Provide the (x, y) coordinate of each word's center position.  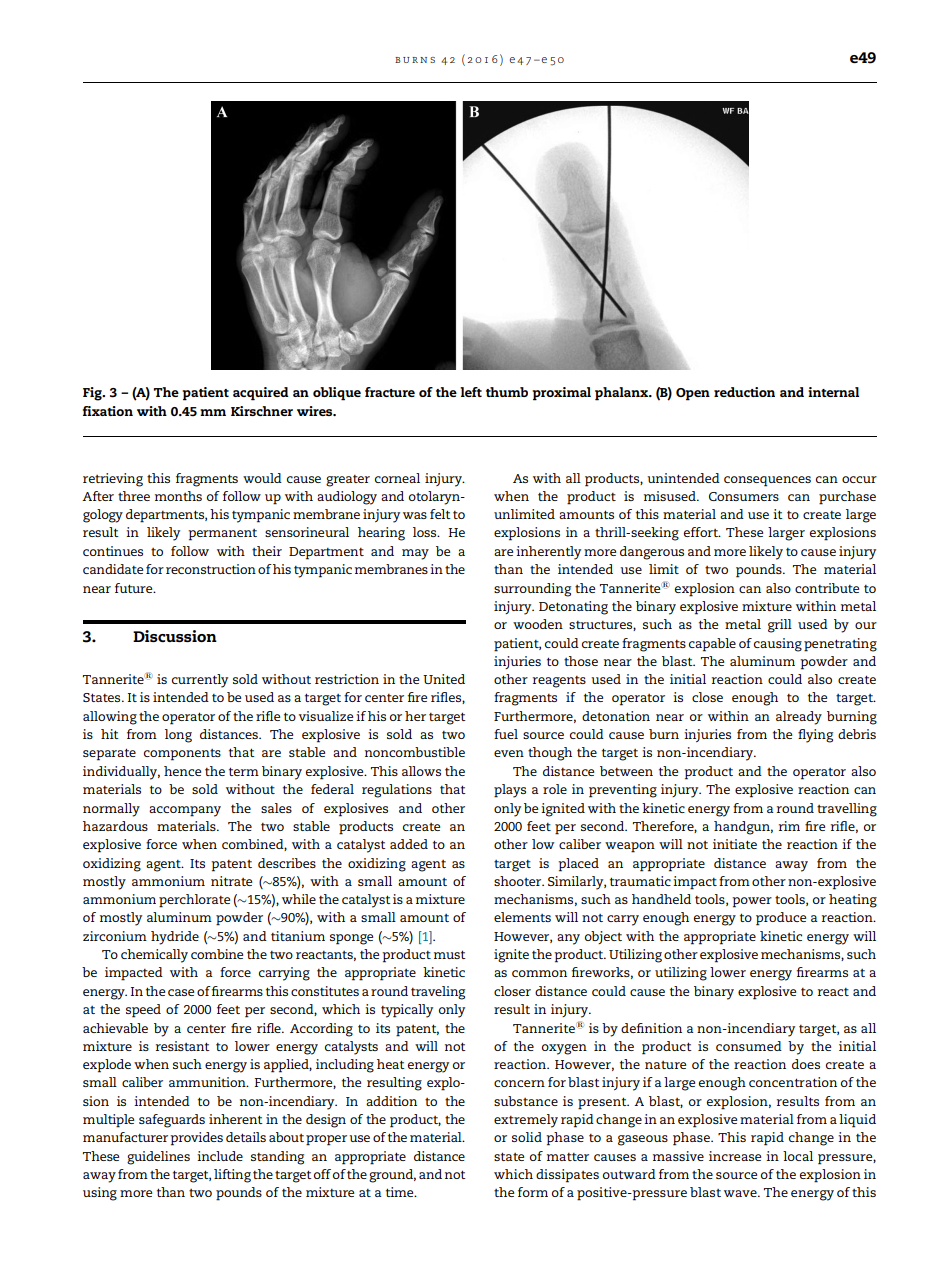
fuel (506, 734)
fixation (108, 411)
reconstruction (211, 569)
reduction (744, 392)
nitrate (231, 881)
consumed (749, 1046)
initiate (735, 844)
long (178, 736)
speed (143, 1011)
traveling (438, 993)
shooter (519, 881)
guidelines (158, 1158)
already (799, 718)
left (471, 392)
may (415, 554)
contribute (827, 588)
